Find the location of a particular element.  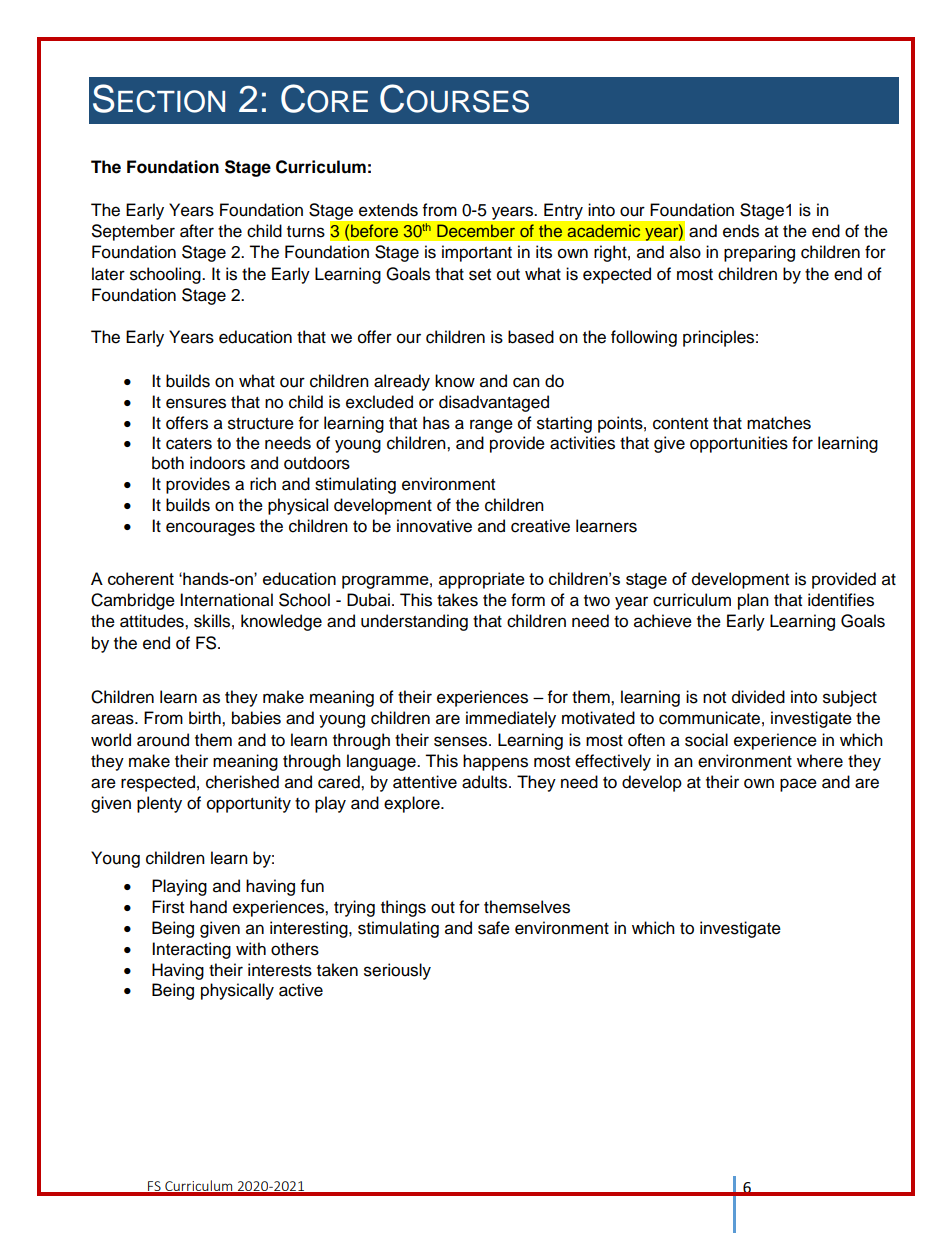

birth is located at coordinates (206, 718).
